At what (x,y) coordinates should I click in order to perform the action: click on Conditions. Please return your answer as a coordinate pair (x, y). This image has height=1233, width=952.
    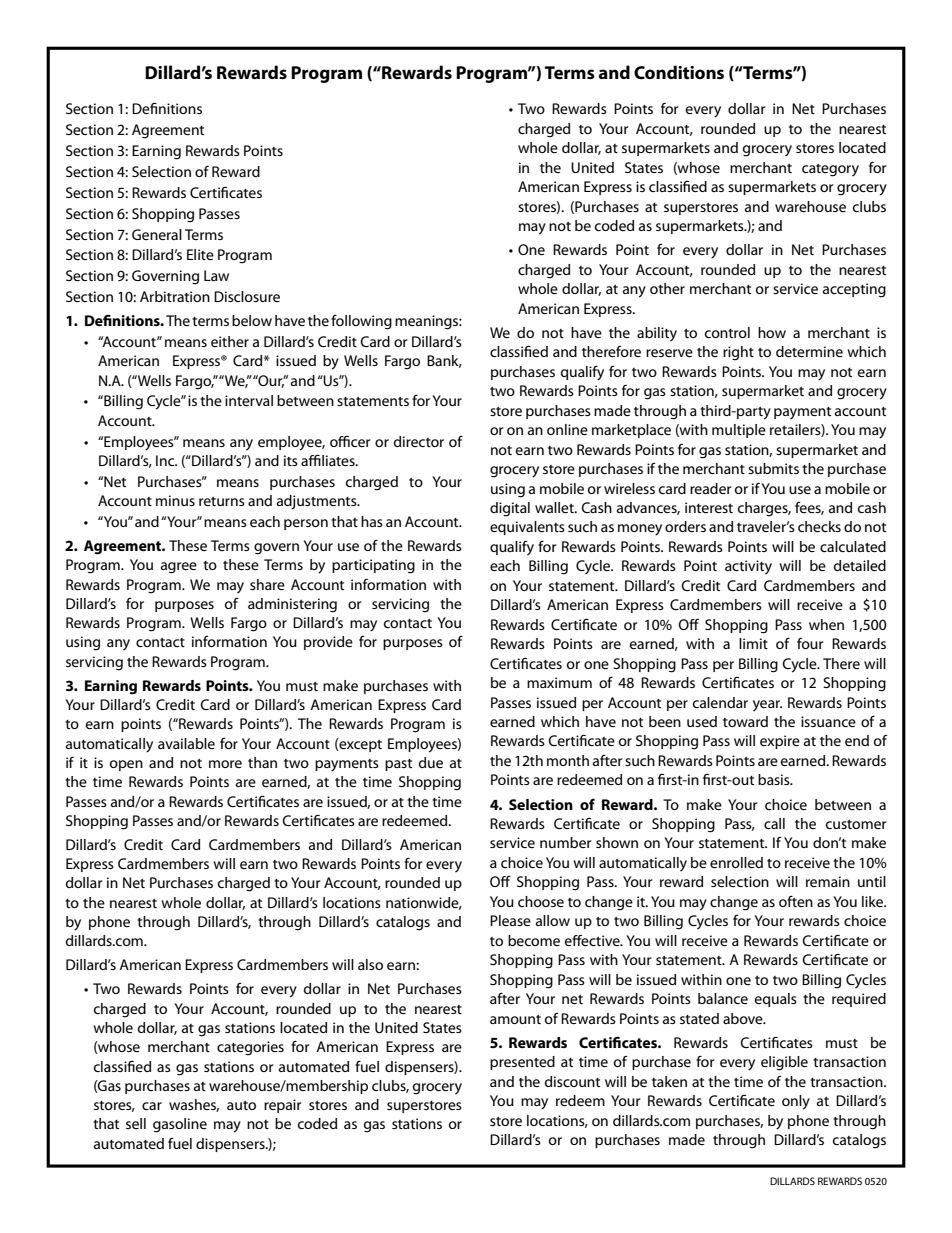
    Looking at the image, I should click on (679, 72).
